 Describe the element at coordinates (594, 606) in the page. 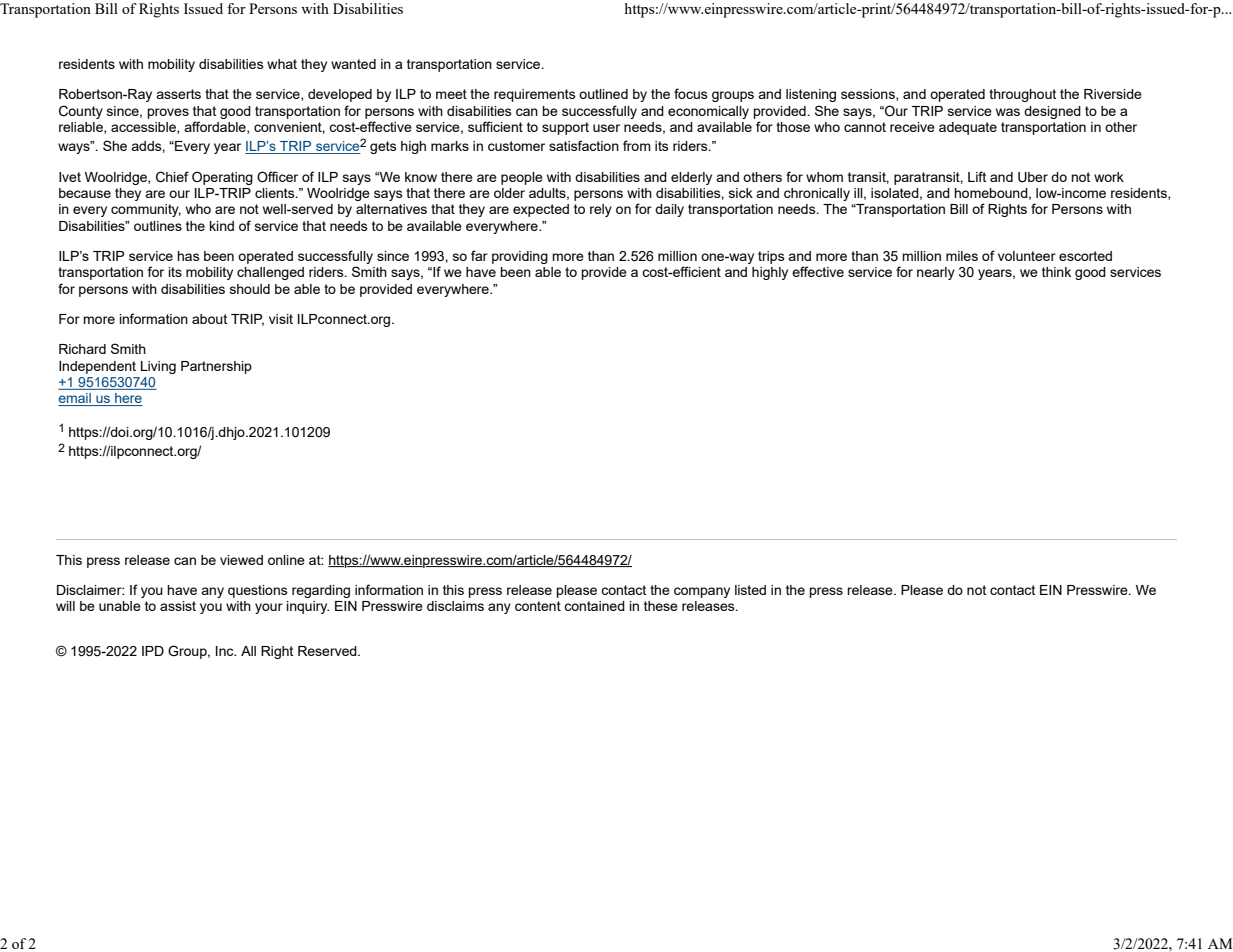

I see `contained` at that location.
